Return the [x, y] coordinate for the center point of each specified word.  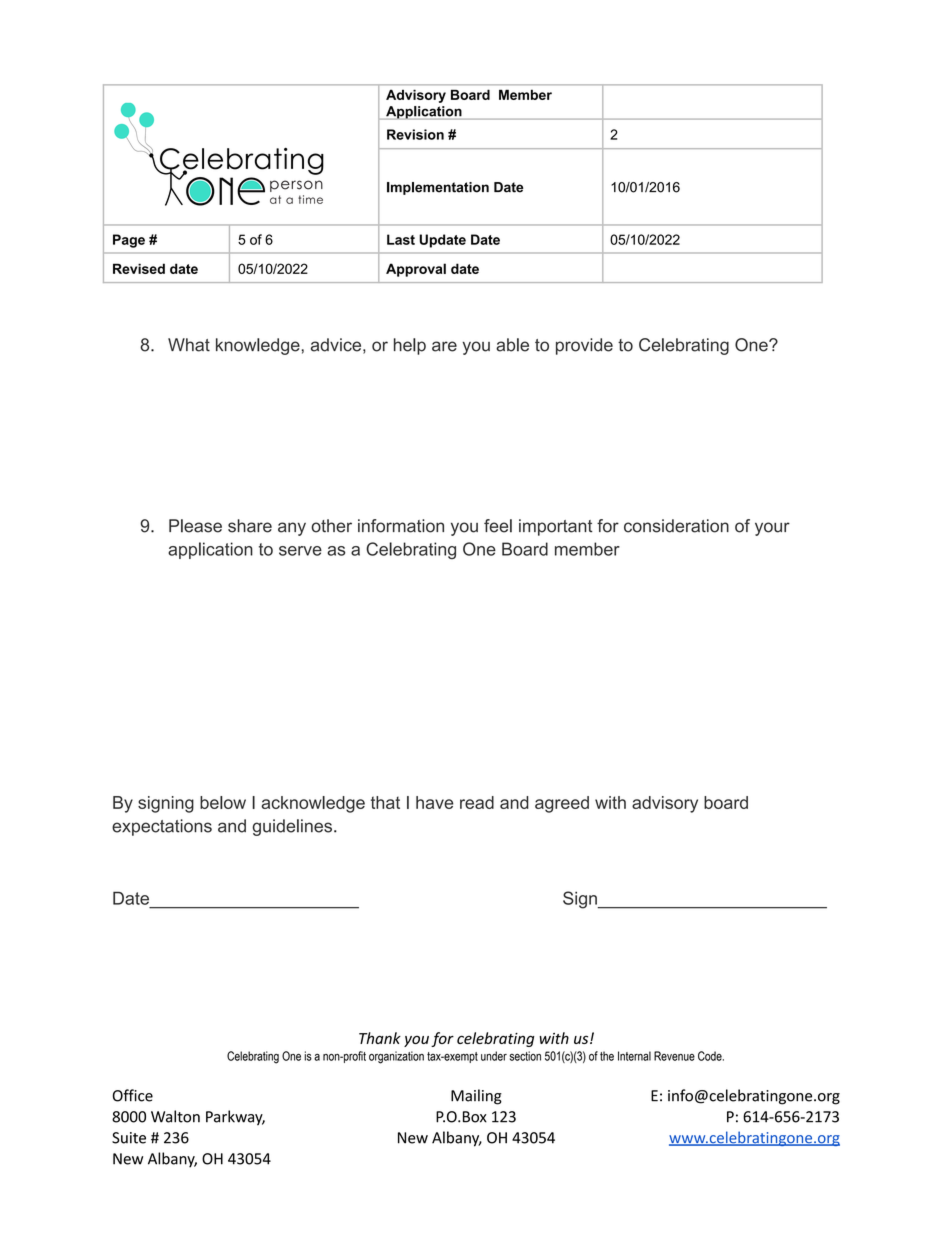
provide [584, 346]
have [434, 802]
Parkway [235, 1118]
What [189, 345]
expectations [162, 827]
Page [129, 241]
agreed [562, 804]
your [772, 529]
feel [498, 526]
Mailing [476, 1097]
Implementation [438, 188]
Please [195, 526]
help [410, 346]
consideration [676, 526]
